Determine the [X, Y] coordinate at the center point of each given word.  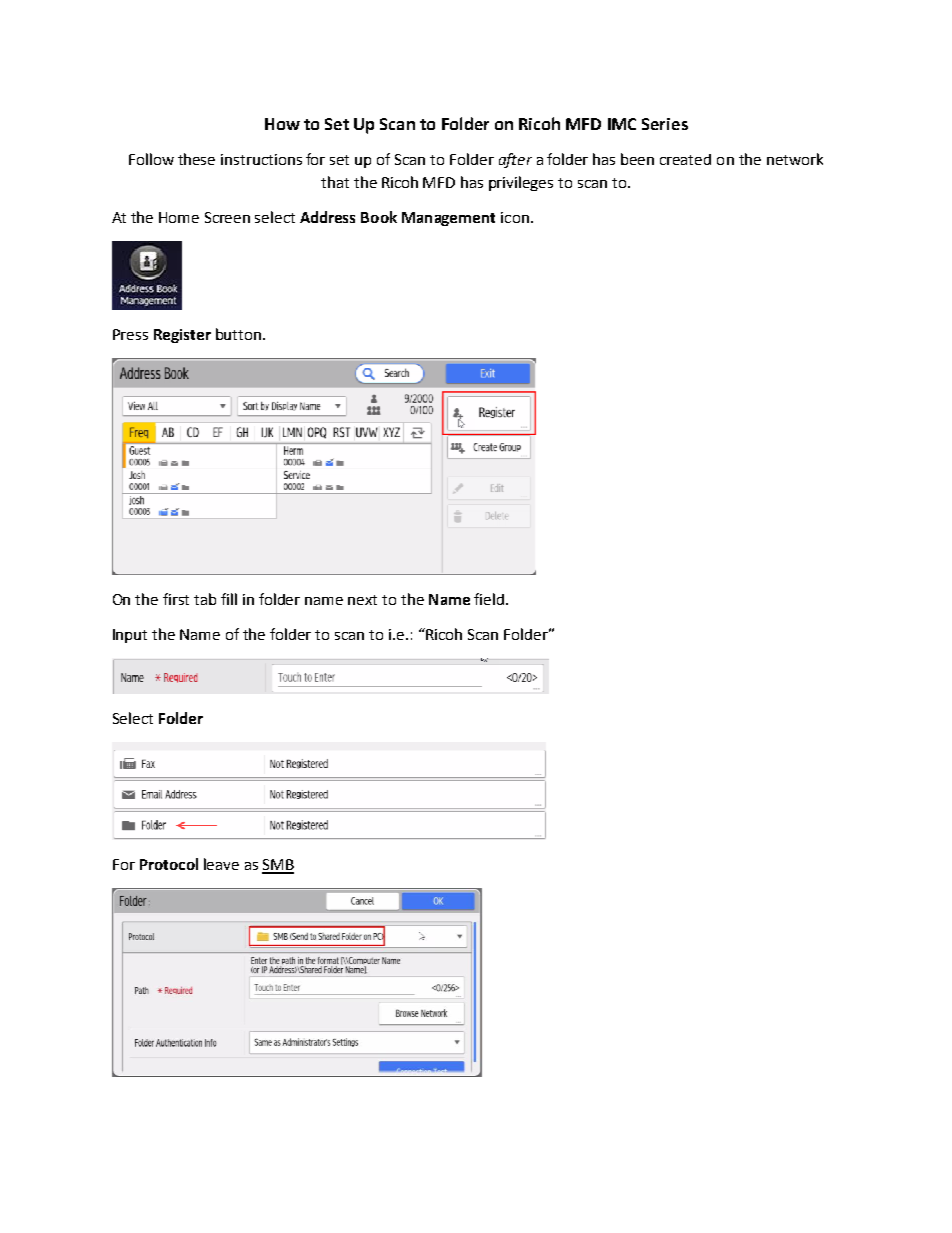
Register [182, 336]
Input [130, 636]
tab [205, 599]
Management [448, 219]
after [515, 160]
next [362, 600]
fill [229, 599]
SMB [278, 866]
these [196, 159]
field [489, 599]
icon [515, 217]
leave [221, 864]
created [685, 159]
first [176, 599]
